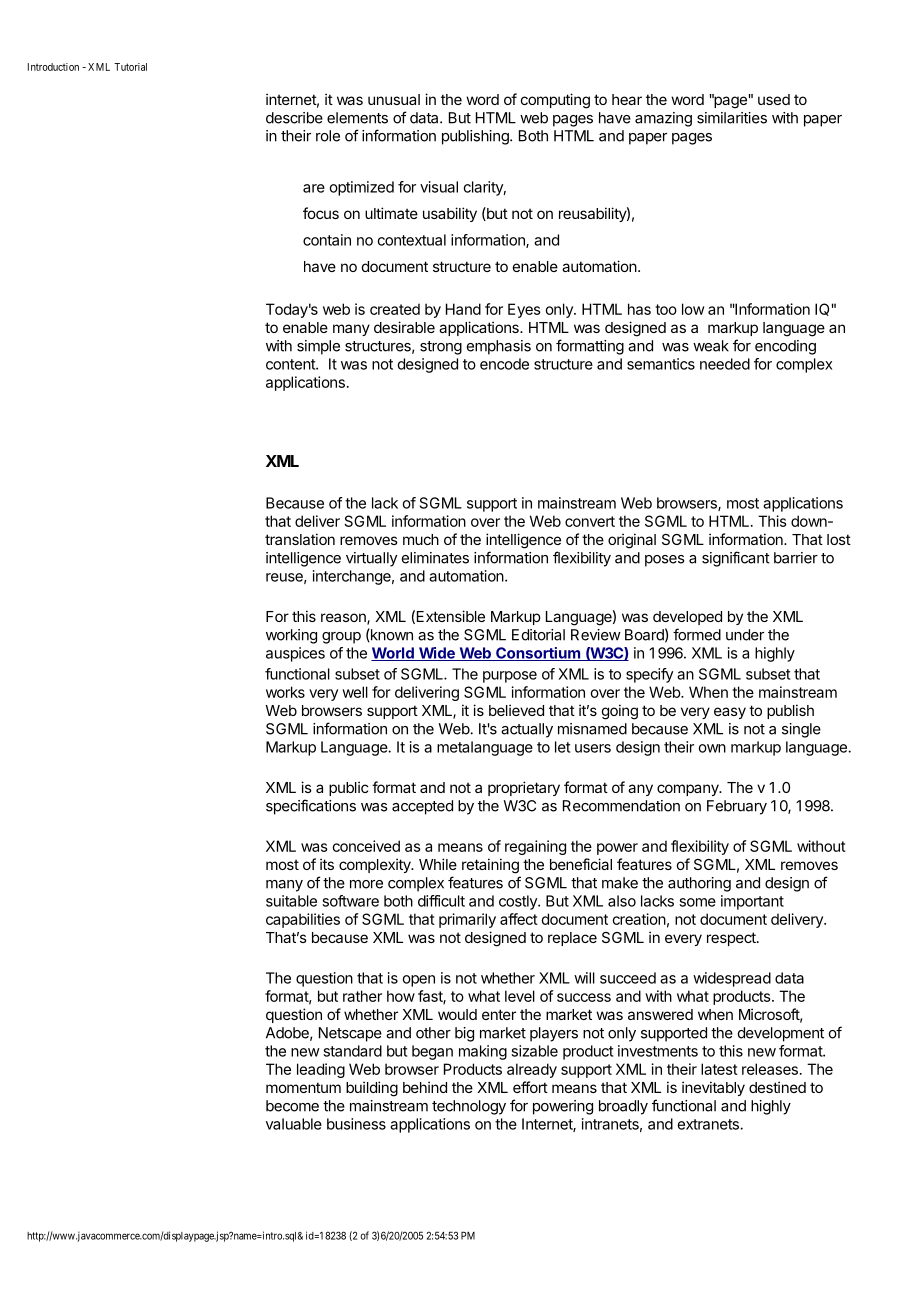  Describe the element at coordinates (777, 1087) in the page. I see `destined` at that location.
